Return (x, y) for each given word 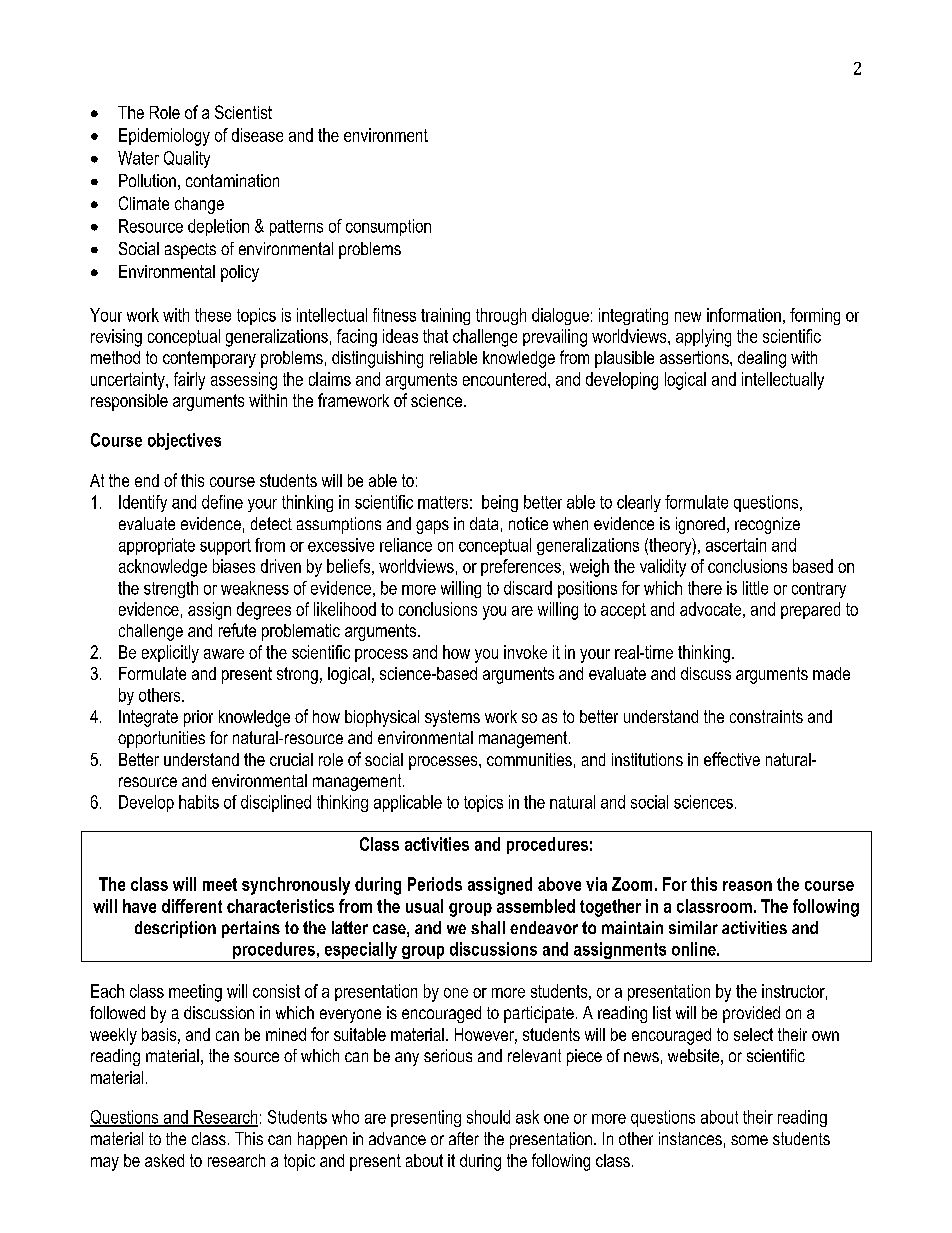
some (749, 1140)
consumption (388, 227)
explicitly (170, 654)
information (744, 315)
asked (164, 1160)
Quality (187, 159)
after (464, 1138)
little (755, 588)
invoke (525, 652)
